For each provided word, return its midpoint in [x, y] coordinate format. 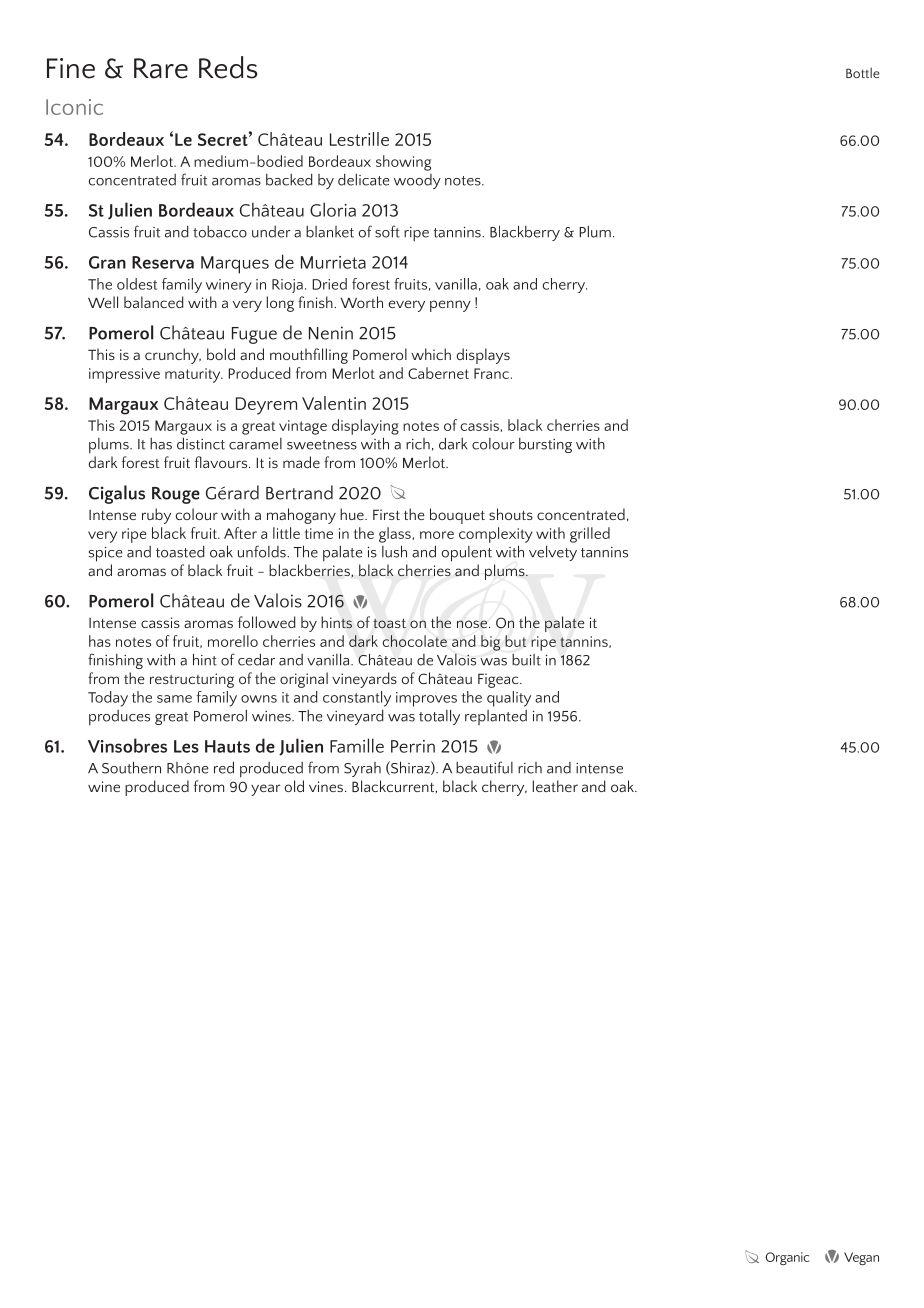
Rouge [176, 495]
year [266, 790]
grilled [590, 535]
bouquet [457, 516]
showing [403, 163]
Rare [161, 68]
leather [555, 786]
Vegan [861, 1258]
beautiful [484, 767]
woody [417, 181]
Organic [787, 1258]
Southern [131, 767]
